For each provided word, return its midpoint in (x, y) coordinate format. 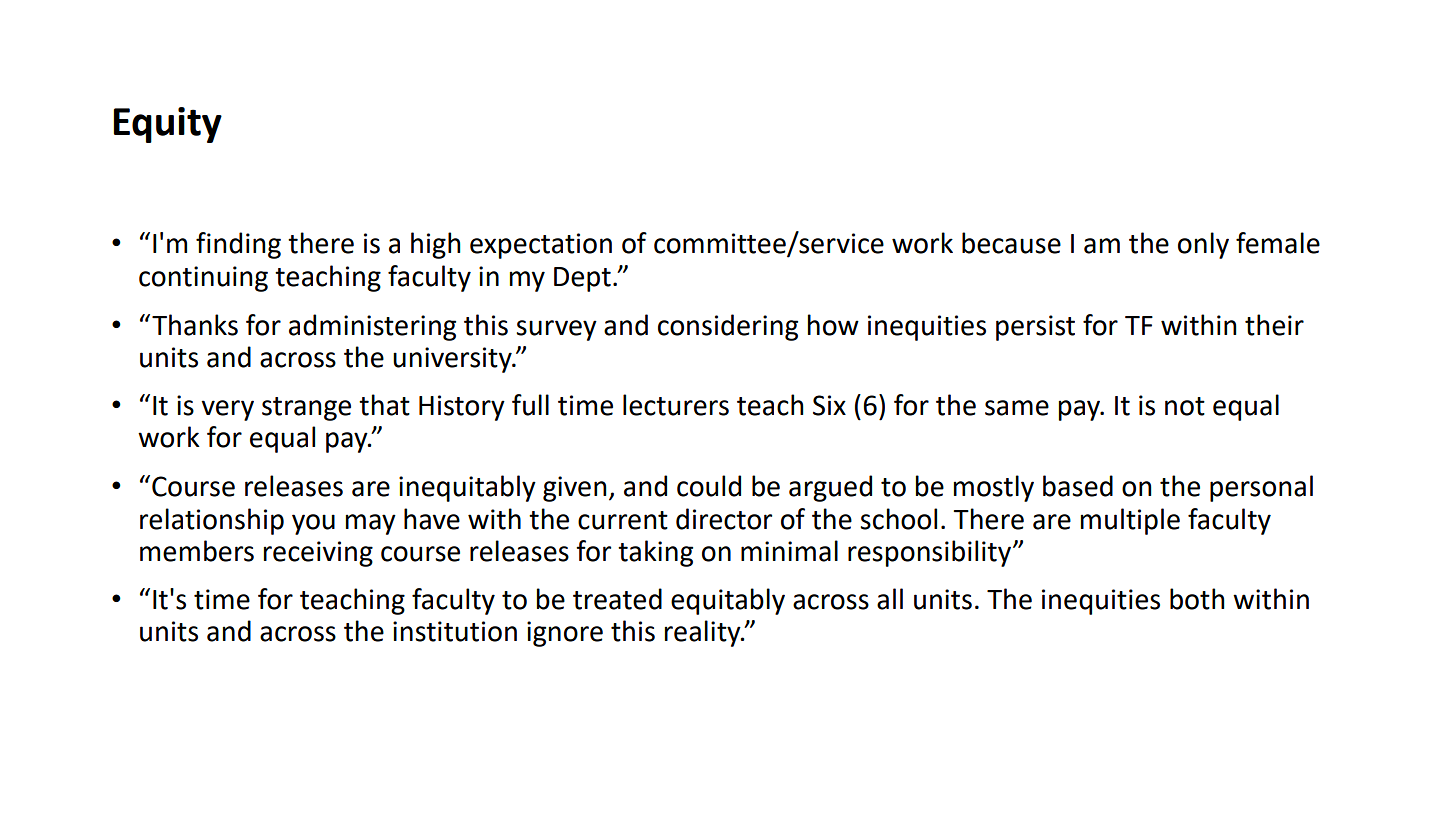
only (1203, 245)
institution (455, 631)
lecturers (676, 405)
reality (704, 633)
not (1185, 406)
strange (306, 409)
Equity (167, 125)
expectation (541, 246)
